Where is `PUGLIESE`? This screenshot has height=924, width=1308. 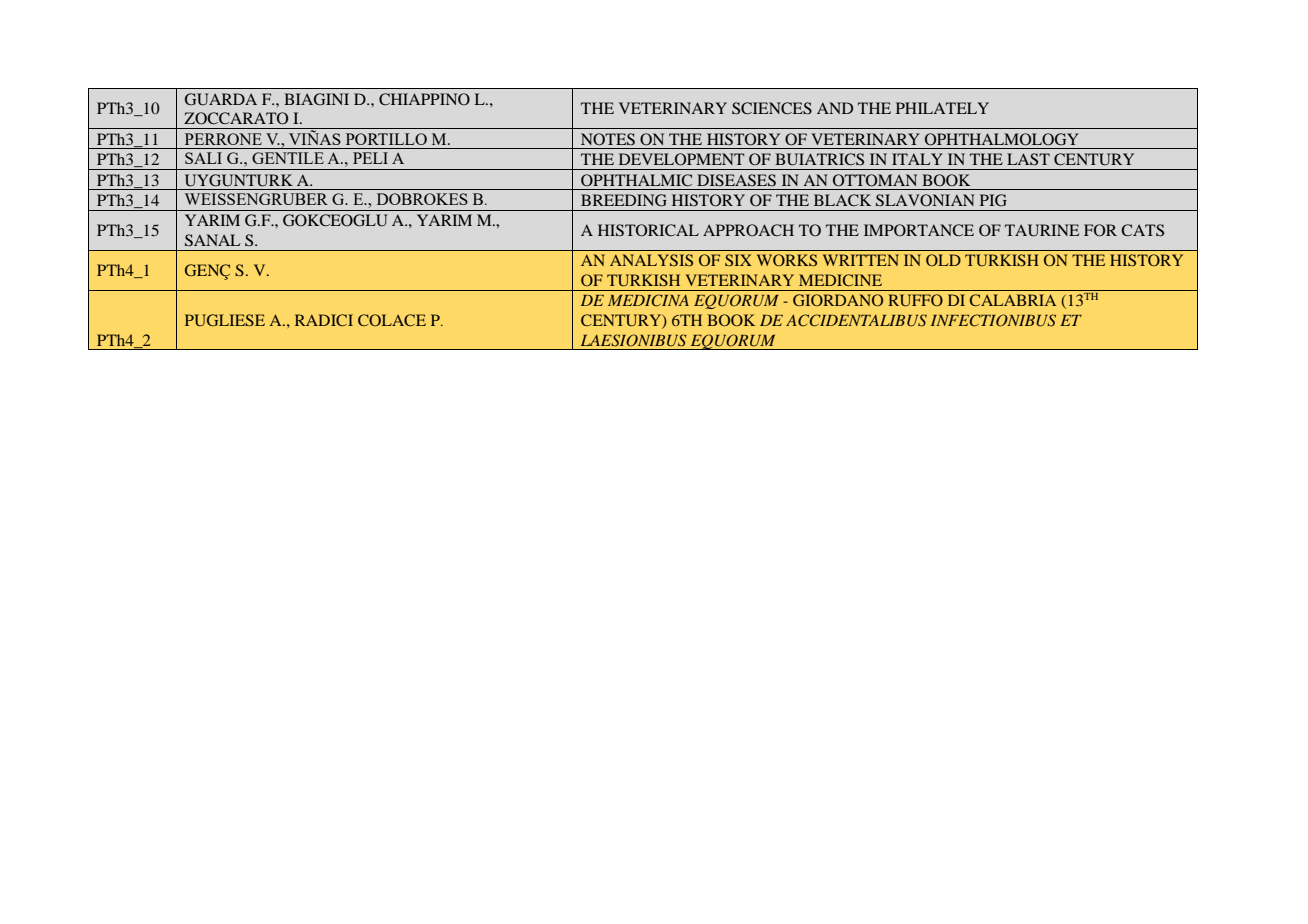 PUGLIESE is located at coordinates (225, 320).
